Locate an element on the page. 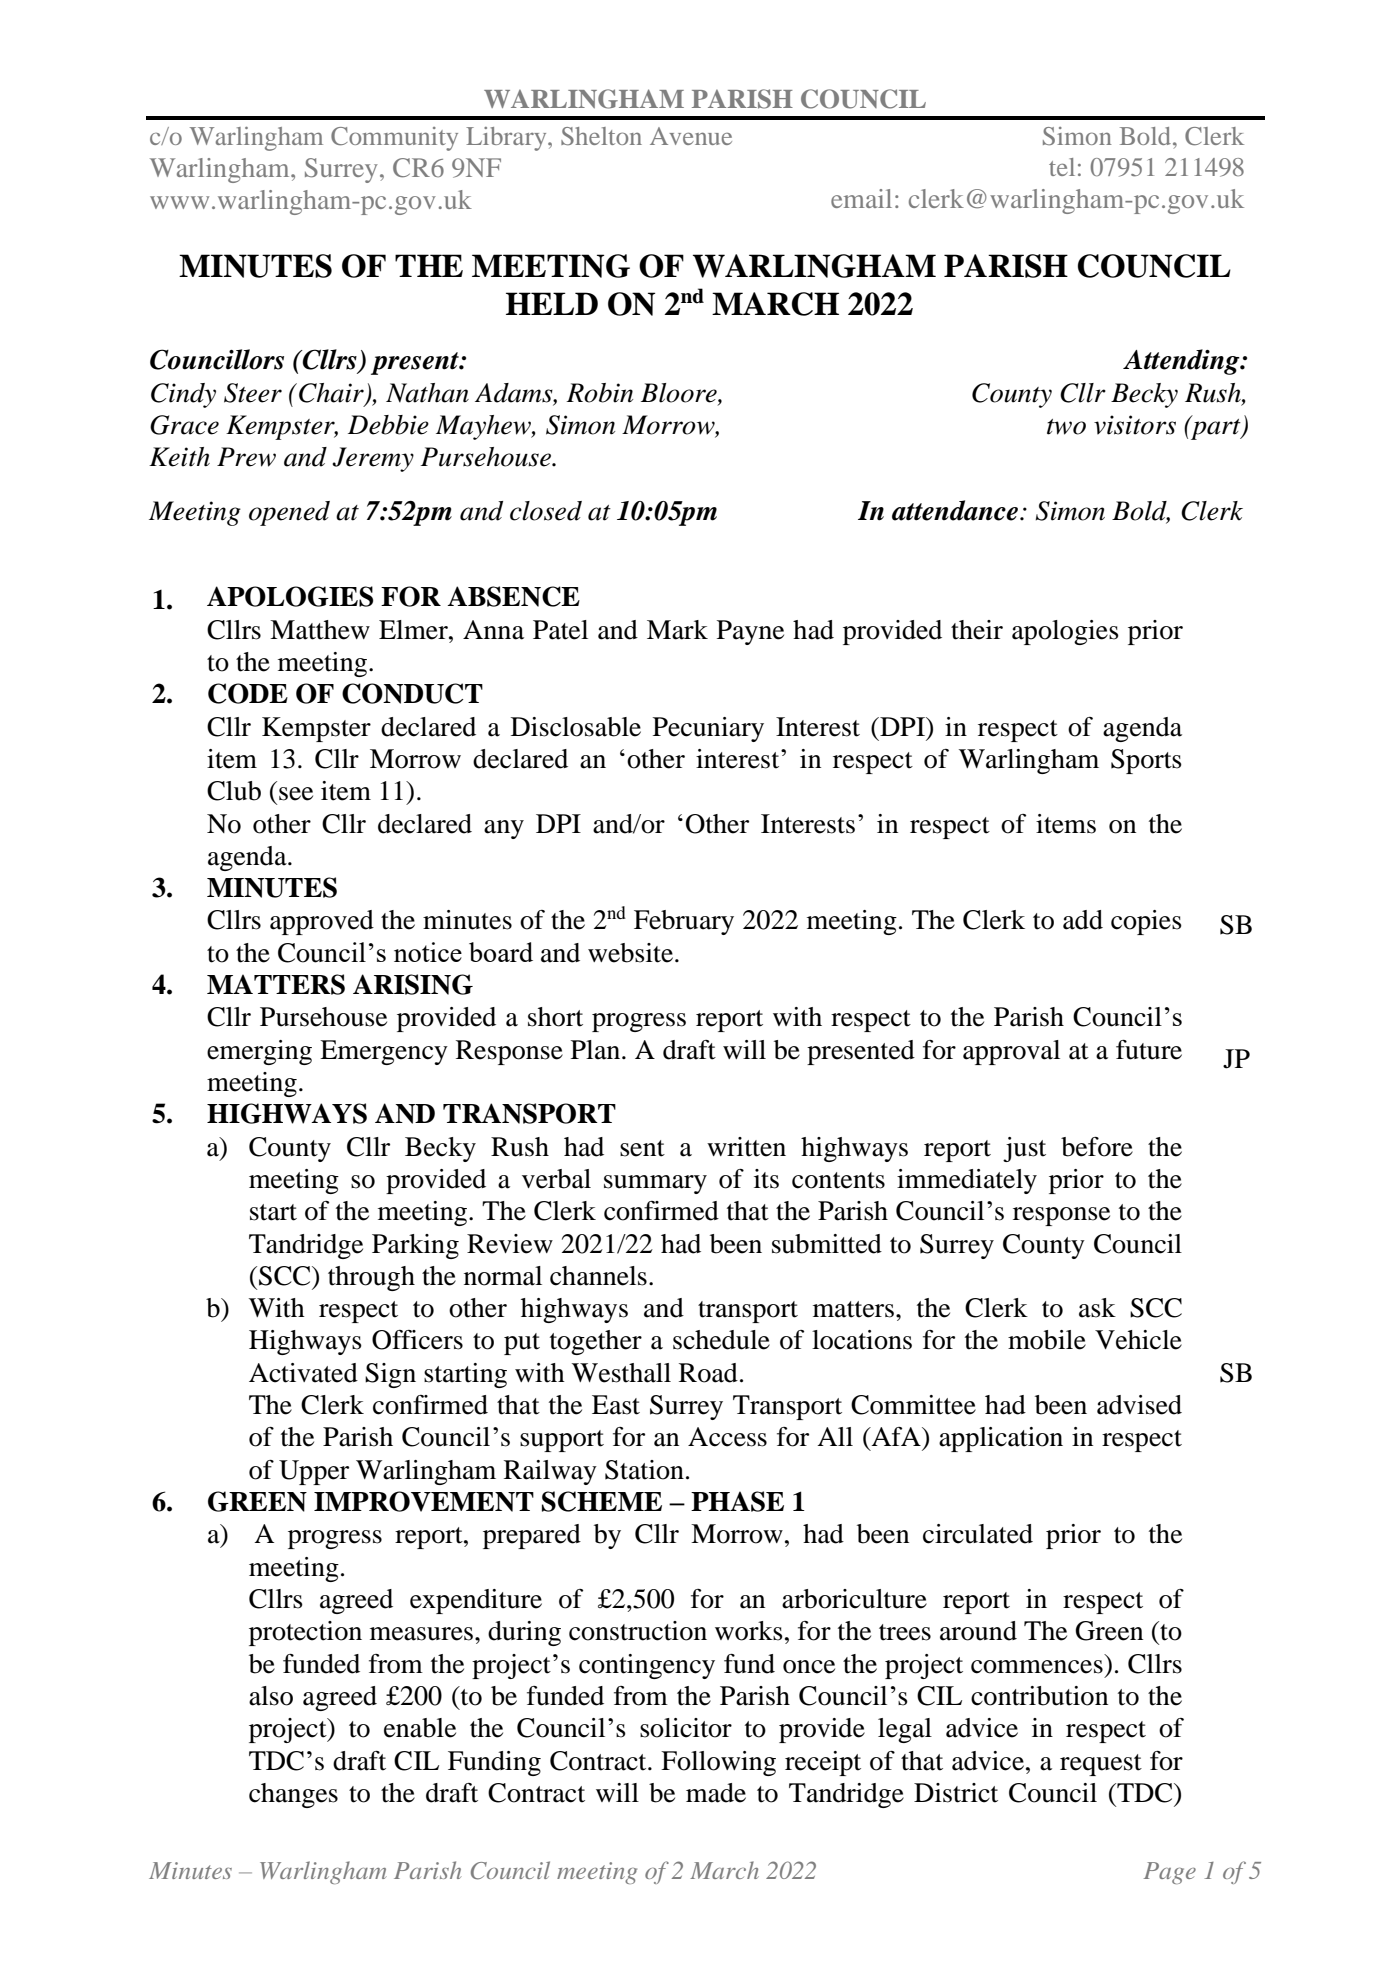 The height and width of the document is (1971, 1394). Pecuniary is located at coordinates (708, 729).
